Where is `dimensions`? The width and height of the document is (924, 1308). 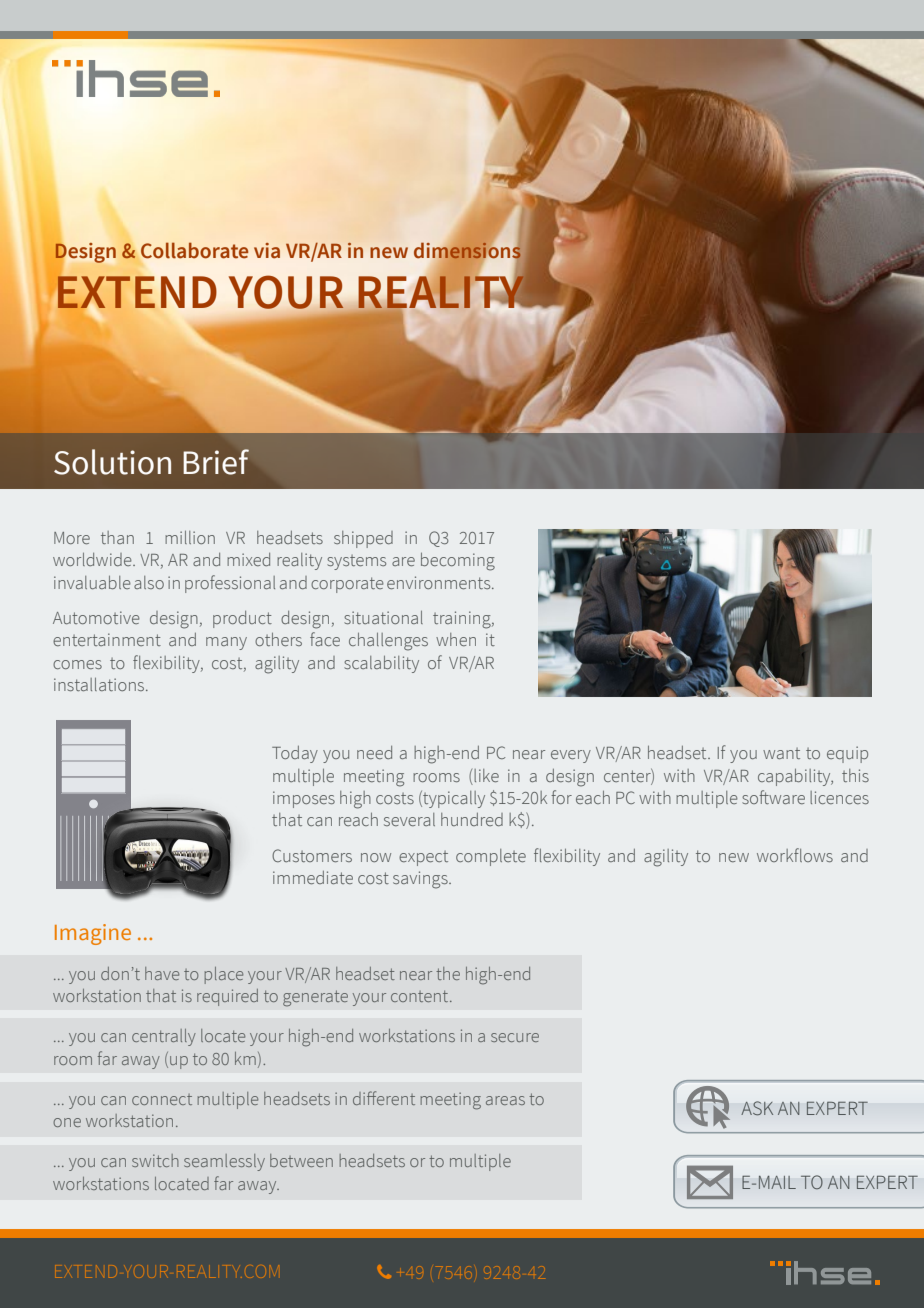 dimensions is located at coordinates (468, 250).
